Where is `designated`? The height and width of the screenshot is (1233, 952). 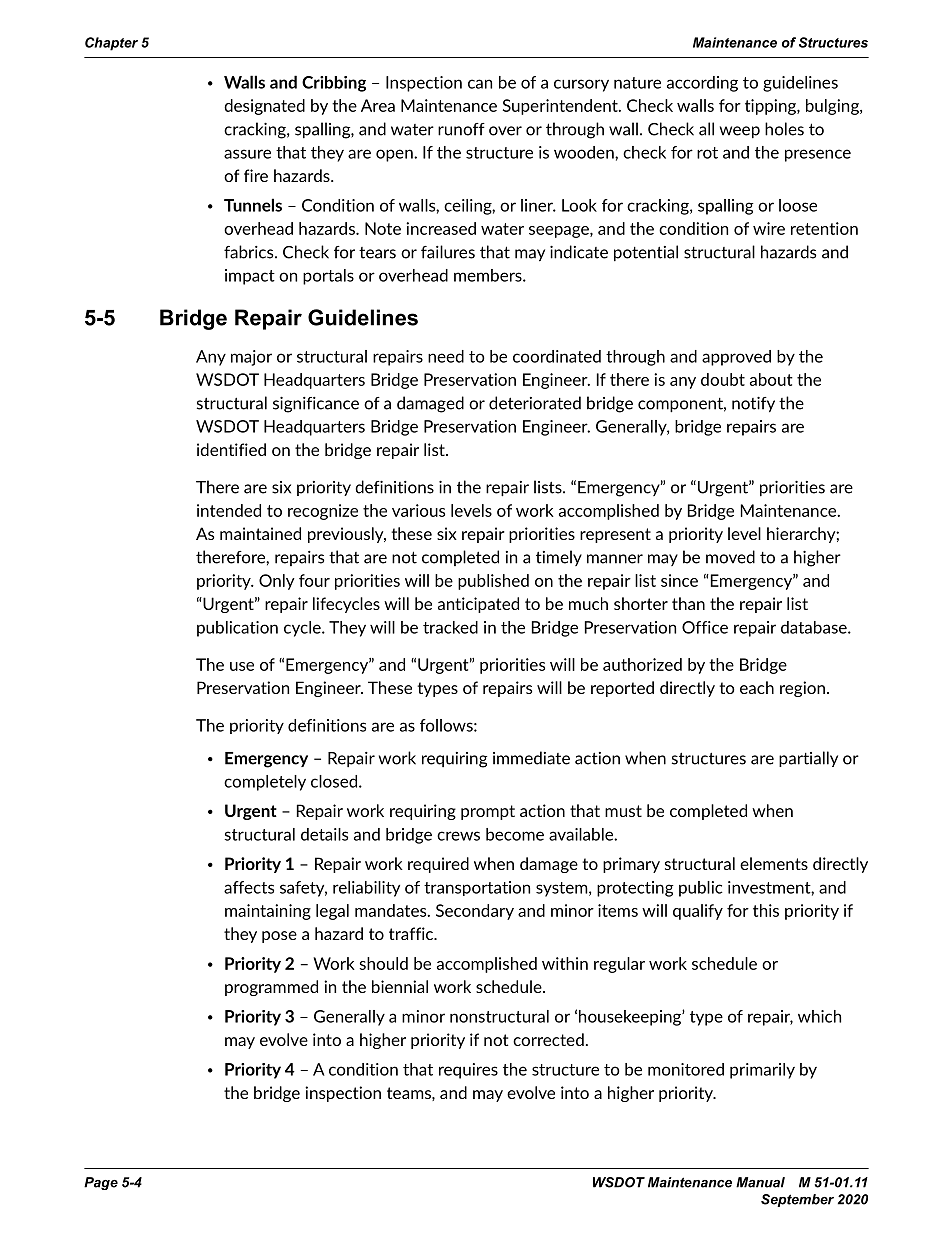 designated is located at coordinates (264, 107).
